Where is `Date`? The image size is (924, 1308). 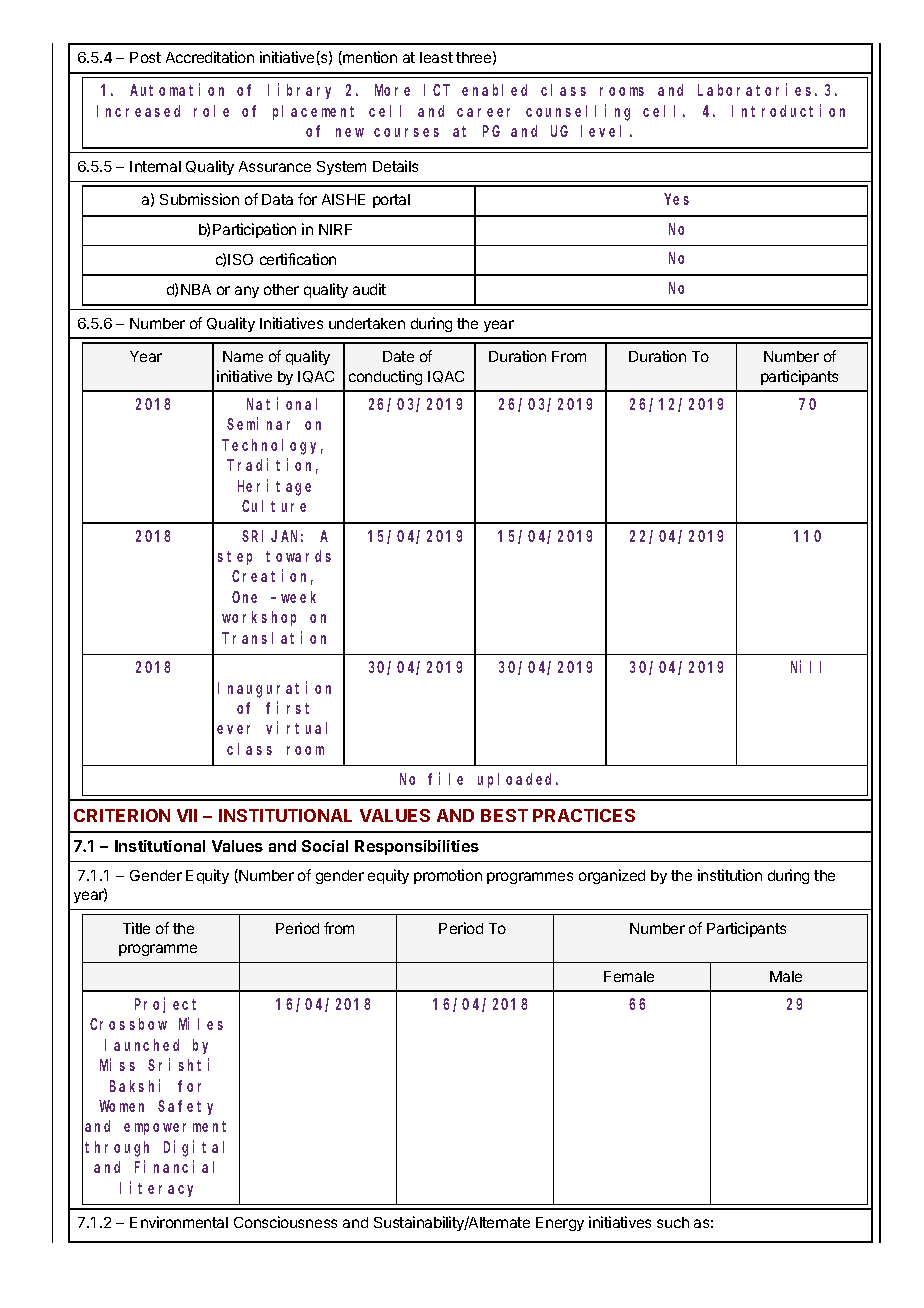 Date is located at coordinates (398, 356).
